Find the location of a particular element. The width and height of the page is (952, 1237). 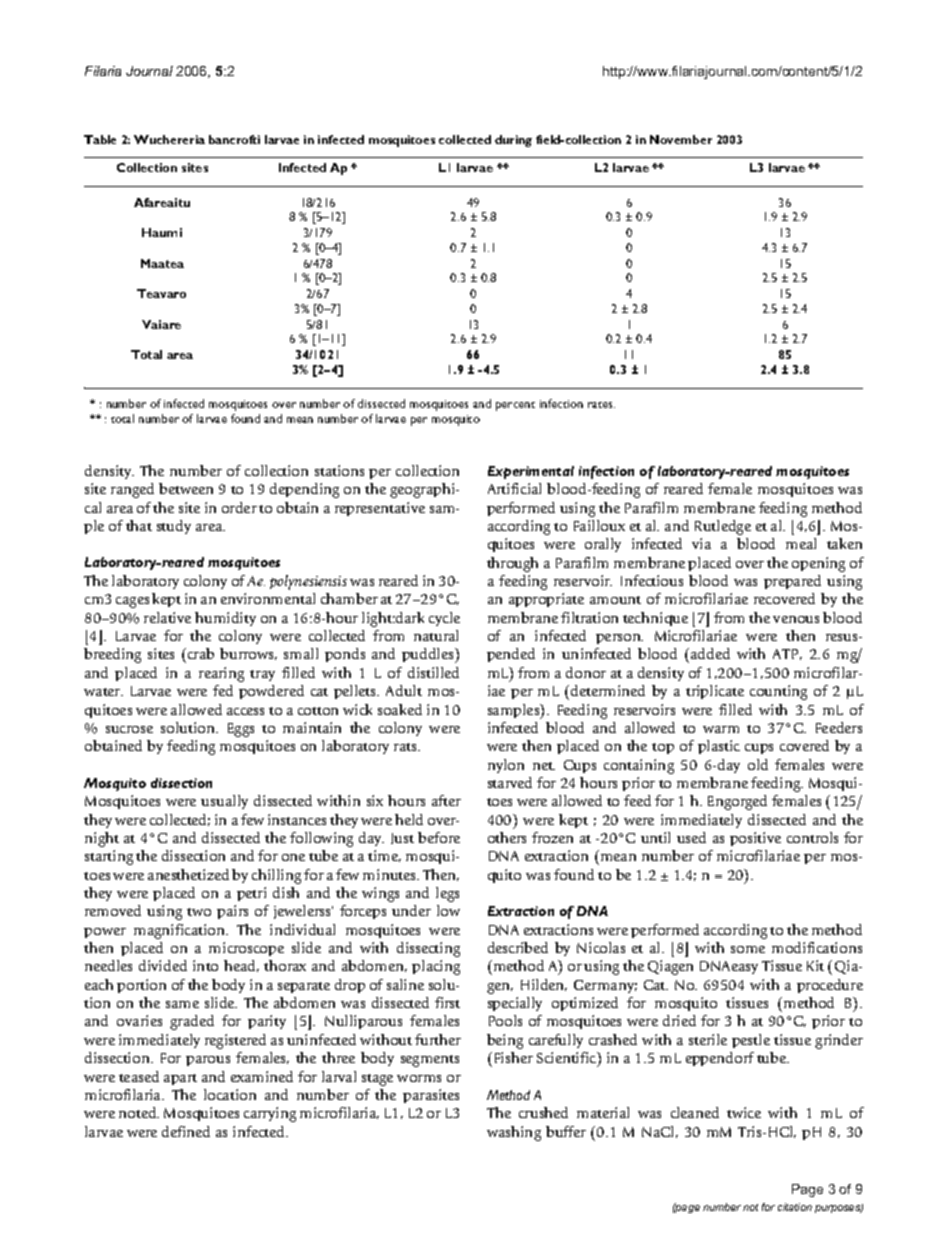

natural is located at coordinates (436, 635).
